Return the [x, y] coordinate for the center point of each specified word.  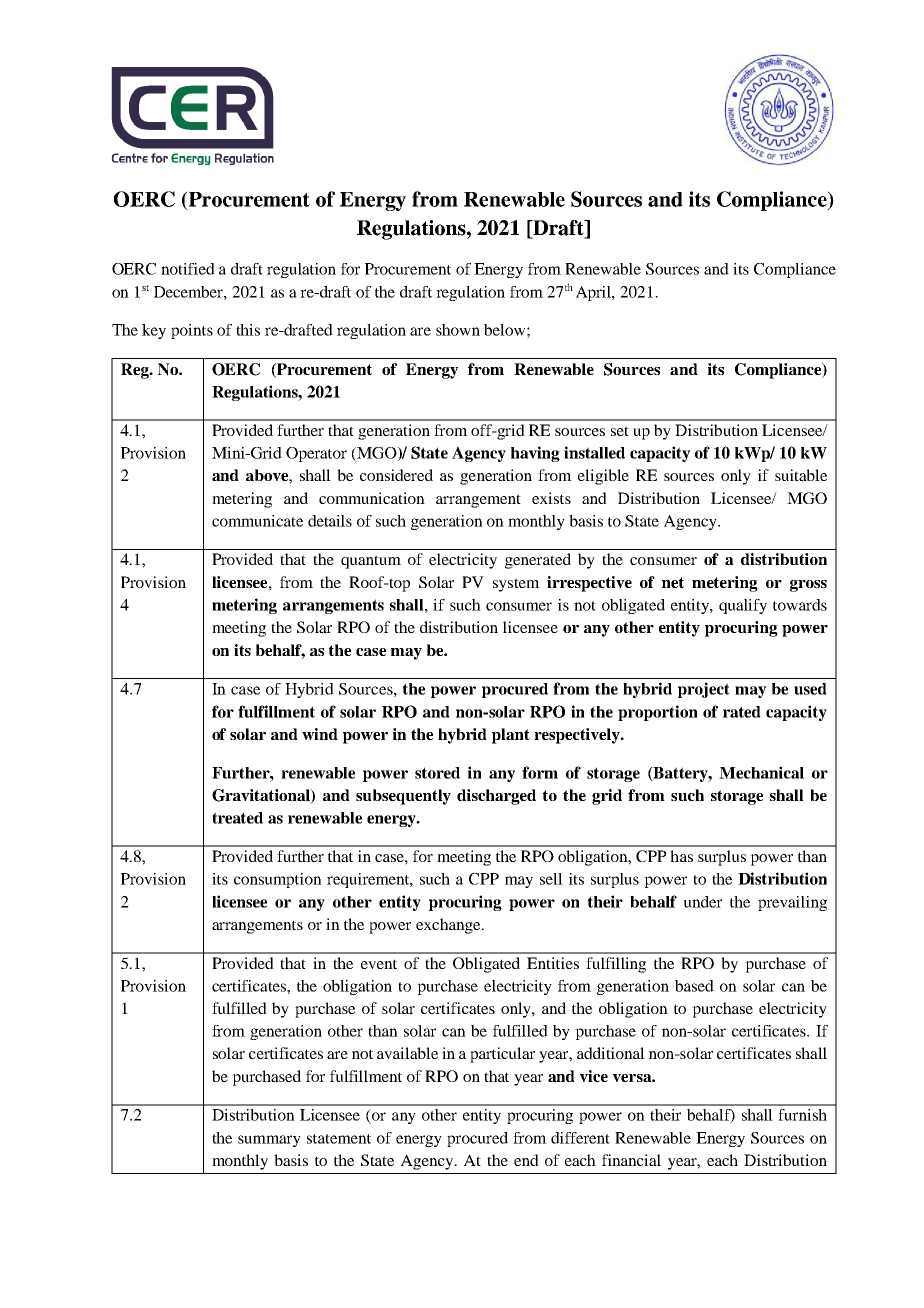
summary [269, 1141]
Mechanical [761, 772]
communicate [257, 521]
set [620, 431]
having [535, 454]
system [516, 585]
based [694, 986]
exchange [449, 926]
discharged [496, 797]
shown [458, 330]
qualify [743, 606]
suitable [801, 475]
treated [237, 818]
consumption [278, 880]
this [248, 330]
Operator [316, 454]
